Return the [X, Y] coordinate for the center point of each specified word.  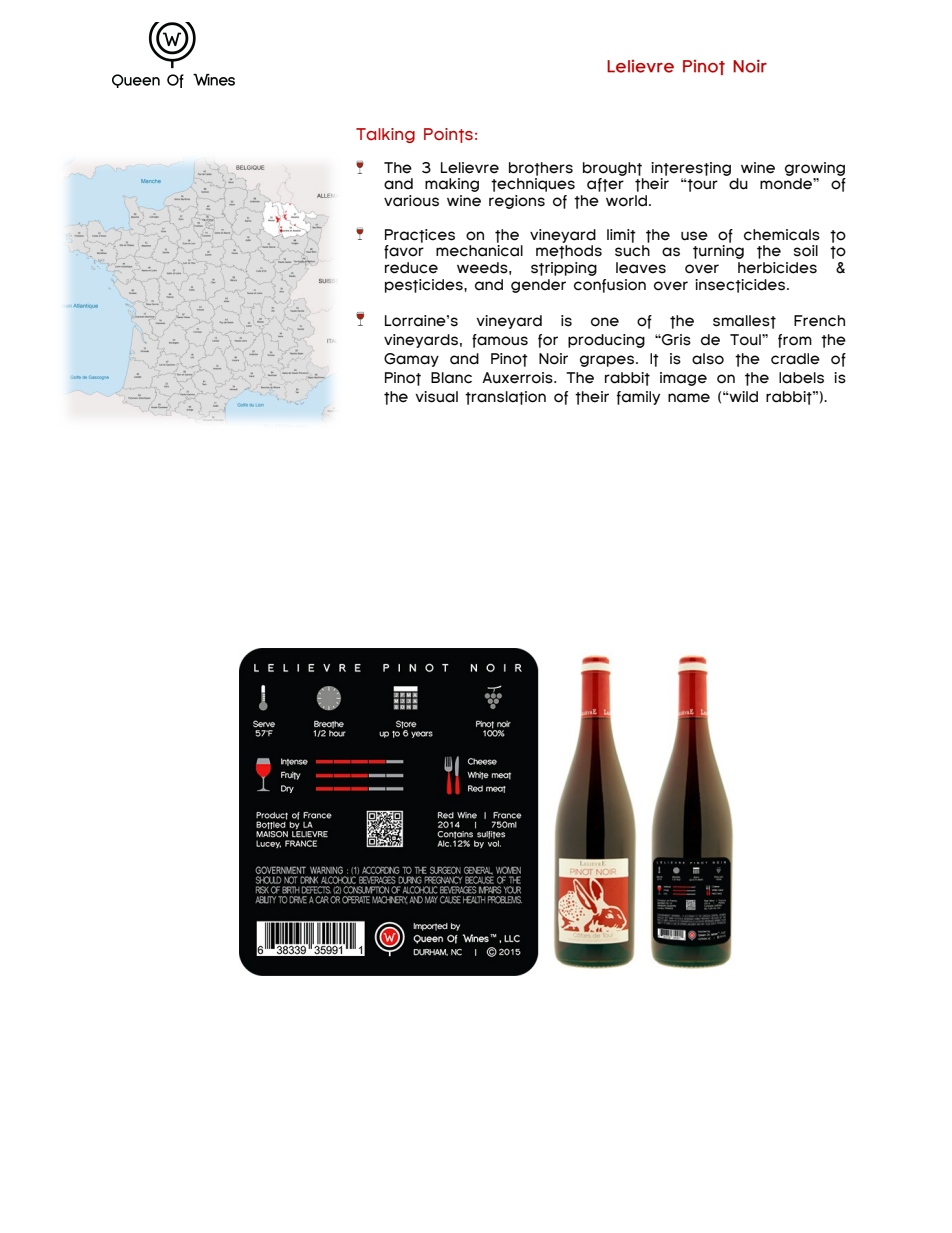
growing [815, 169]
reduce [411, 268]
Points [448, 135]
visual [436, 397]
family [638, 398]
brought [612, 169]
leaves [641, 268]
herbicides [777, 268]
